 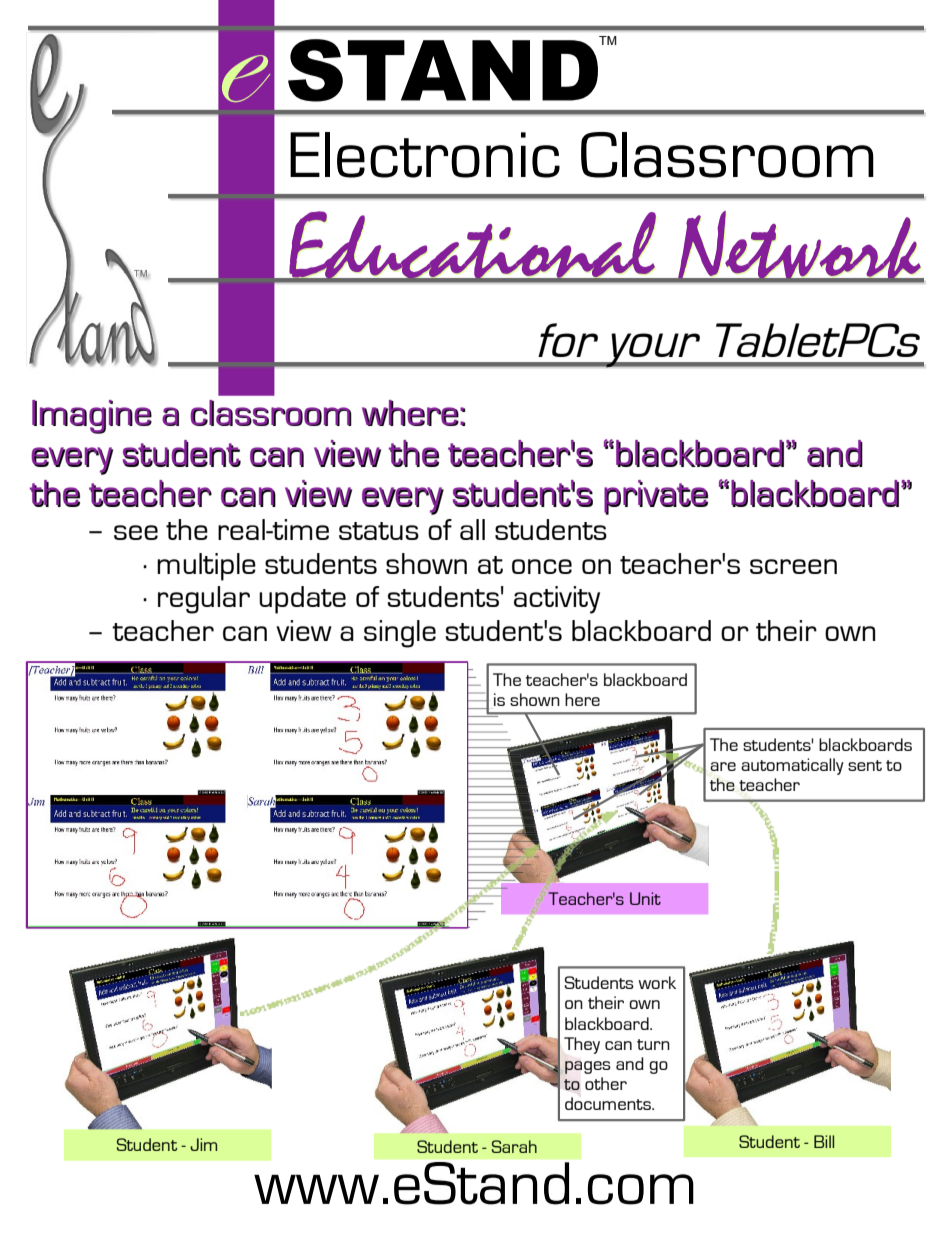 I want to click on Jim, so click(x=203, y=1144).
